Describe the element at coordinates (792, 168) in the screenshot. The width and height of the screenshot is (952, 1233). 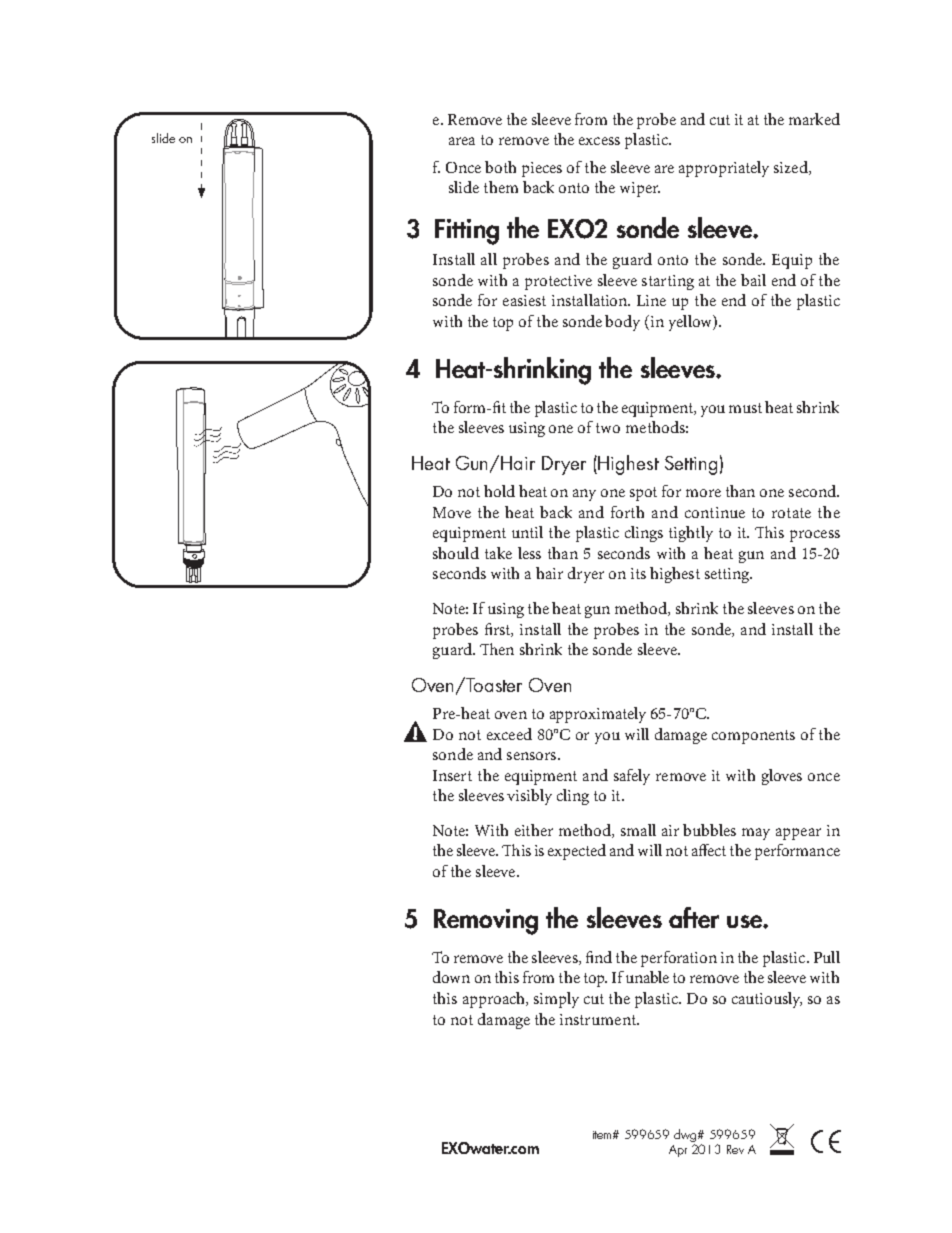
I see `sized` at that location.
